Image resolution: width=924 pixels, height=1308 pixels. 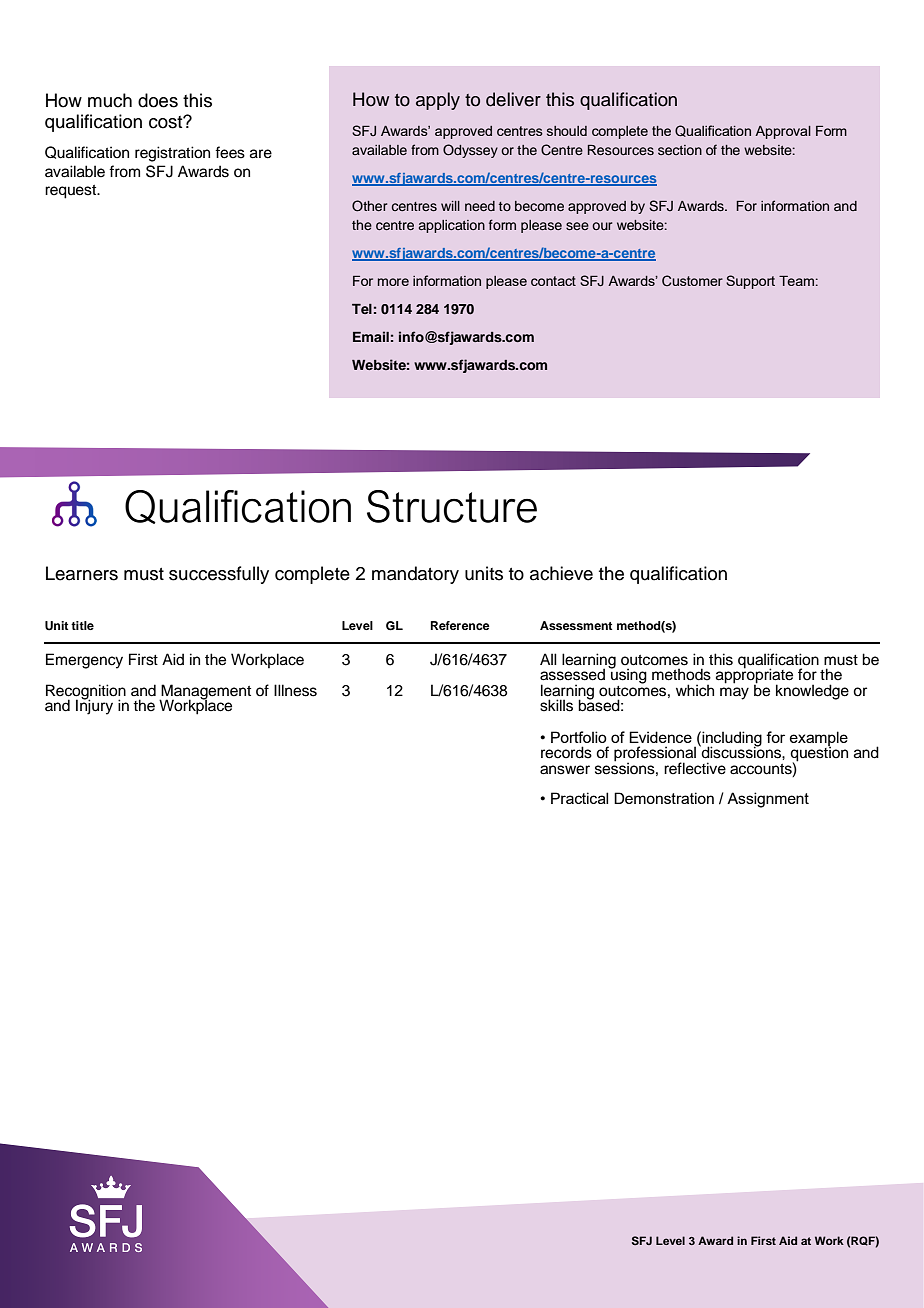 What do you see at coordinates (754, 676) in the screenshot?
I see `appropriate` at bounding box center [754, 676].
